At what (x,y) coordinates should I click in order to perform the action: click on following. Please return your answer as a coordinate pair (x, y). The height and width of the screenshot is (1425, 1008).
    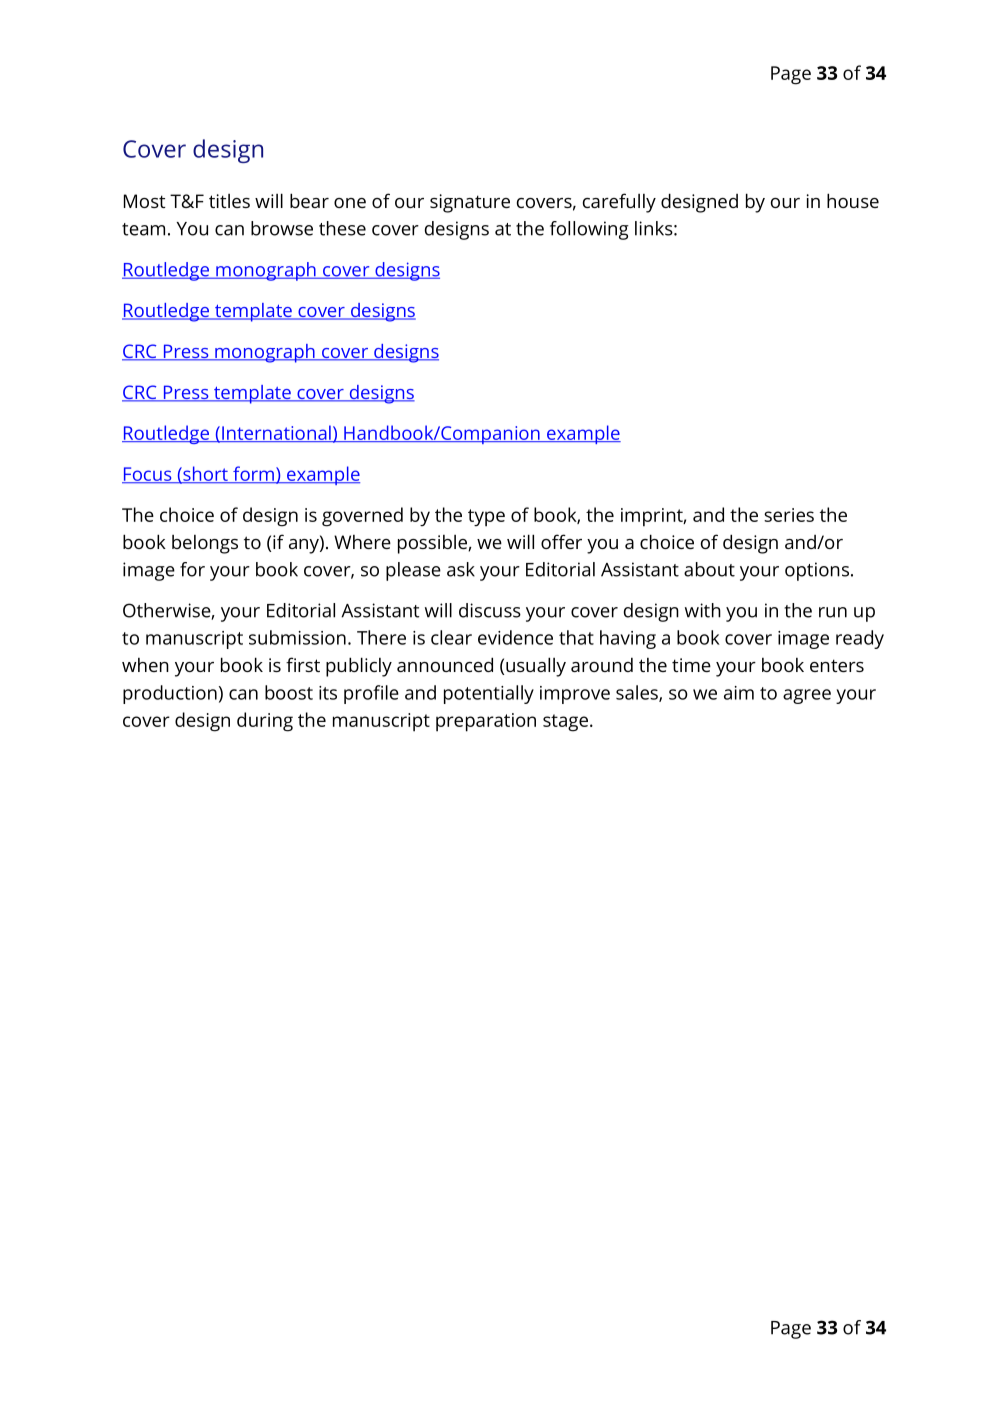
    Looking at the image, I should click on (589, 230).
